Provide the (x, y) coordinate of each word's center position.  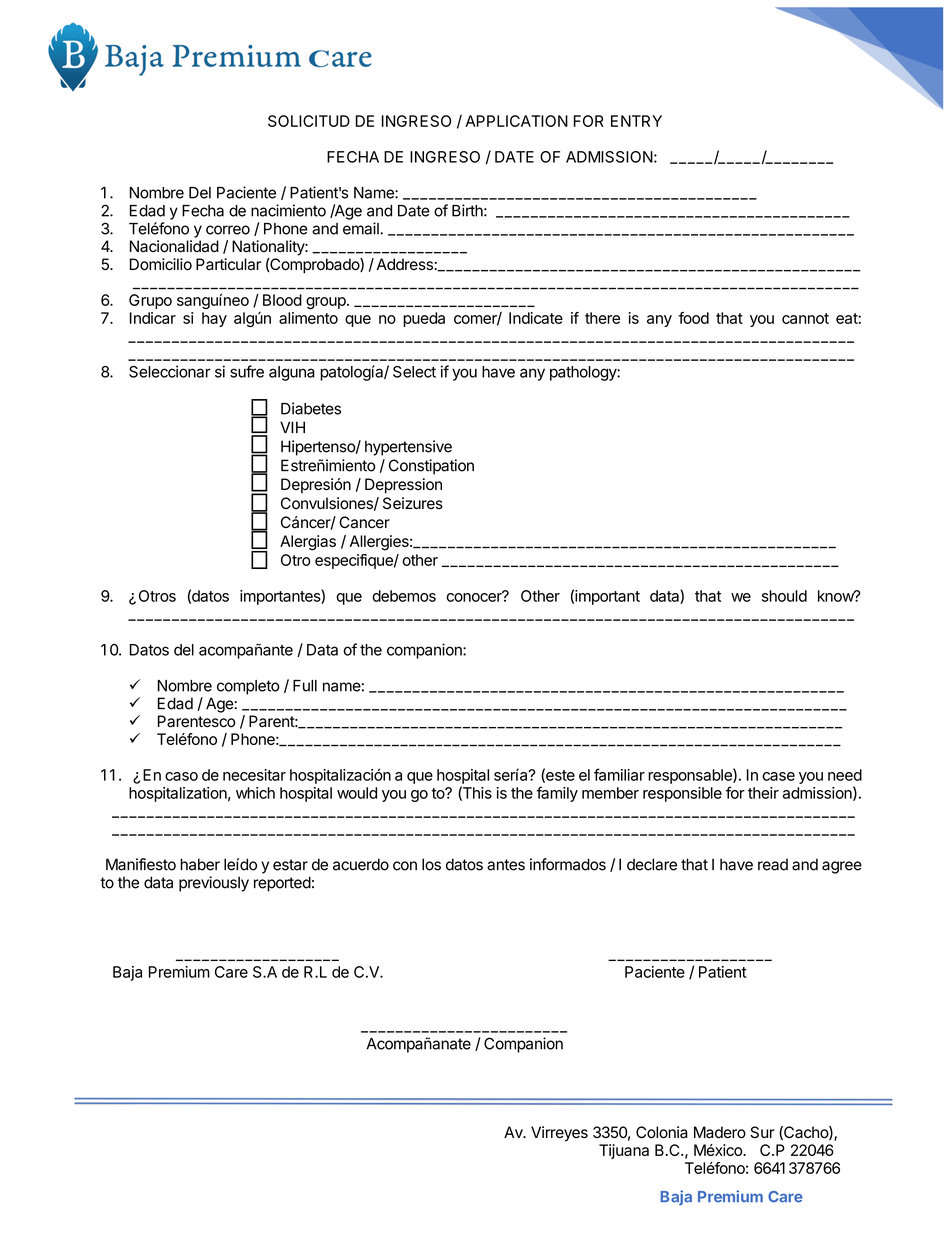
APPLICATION (516, 121)
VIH (292, 427)
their (763, 793)
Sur (762, 1132)
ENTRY (636, 121)
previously (214, 884)
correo (228, 230)
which (255, 793)
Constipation (431, 467)
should (784, 596)
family (557, 794)
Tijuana (624, 1151)
